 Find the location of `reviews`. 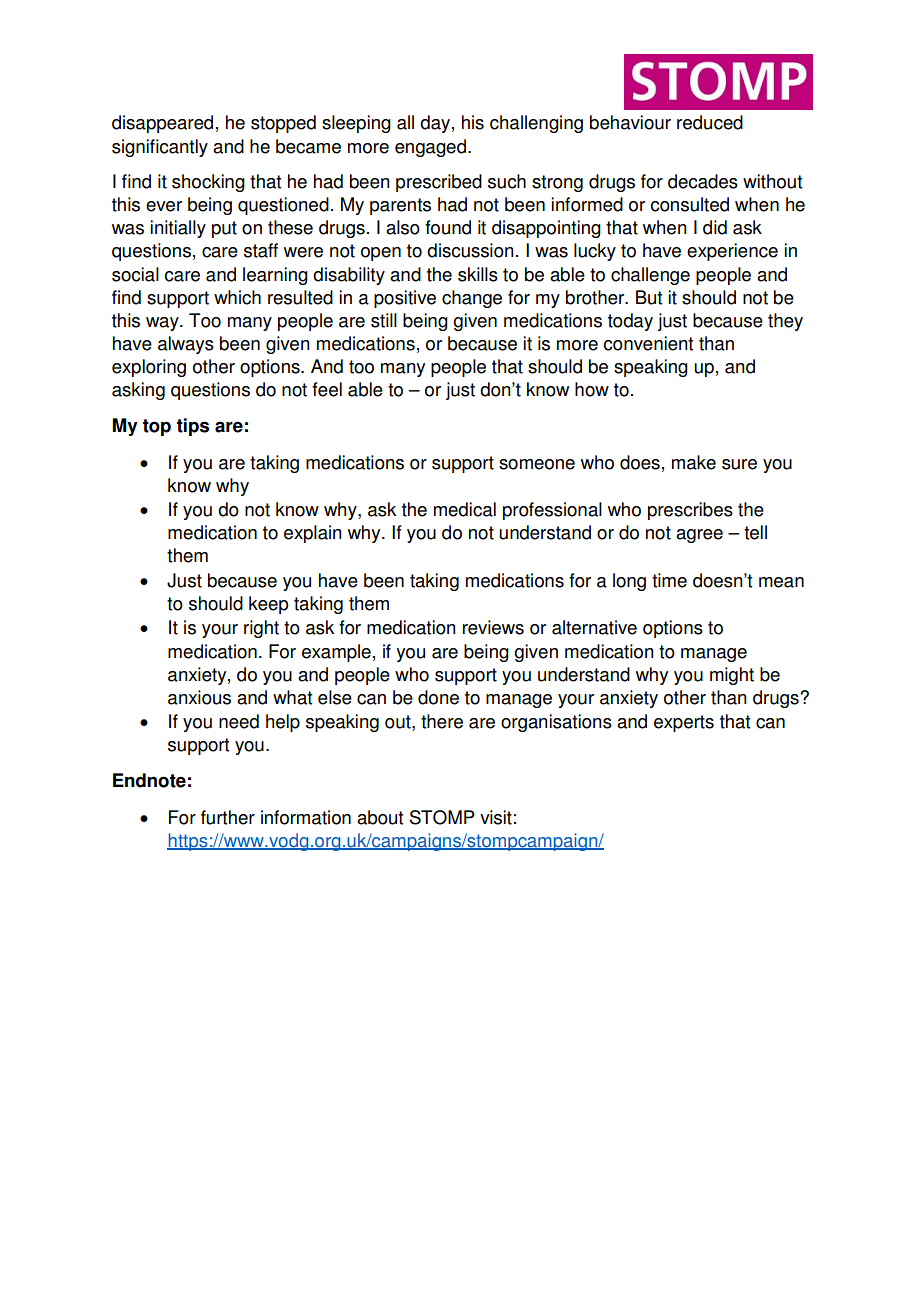

reviews is located at coordinates (493, 627).
